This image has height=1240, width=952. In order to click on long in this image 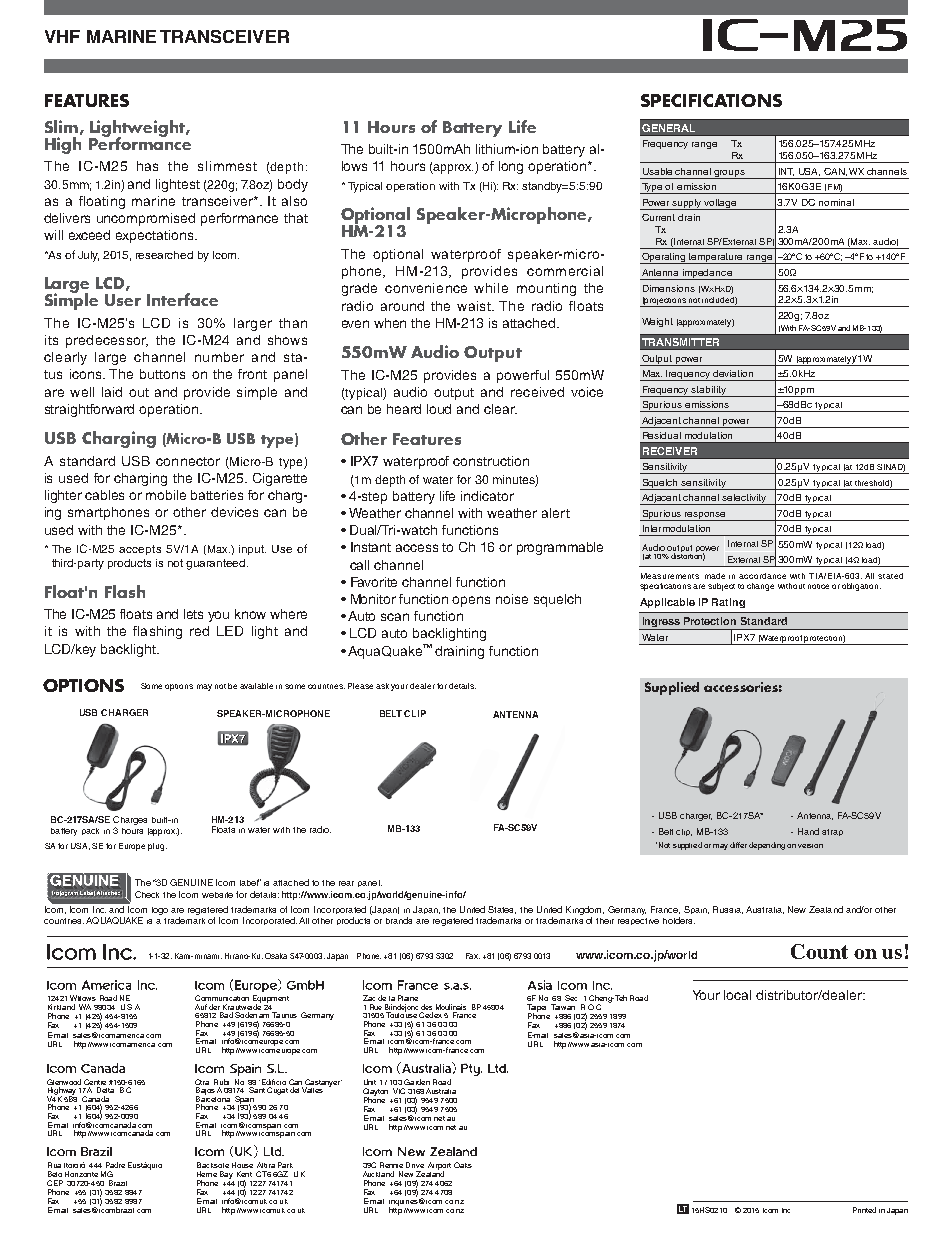, I will do `click(511, 167)`.
